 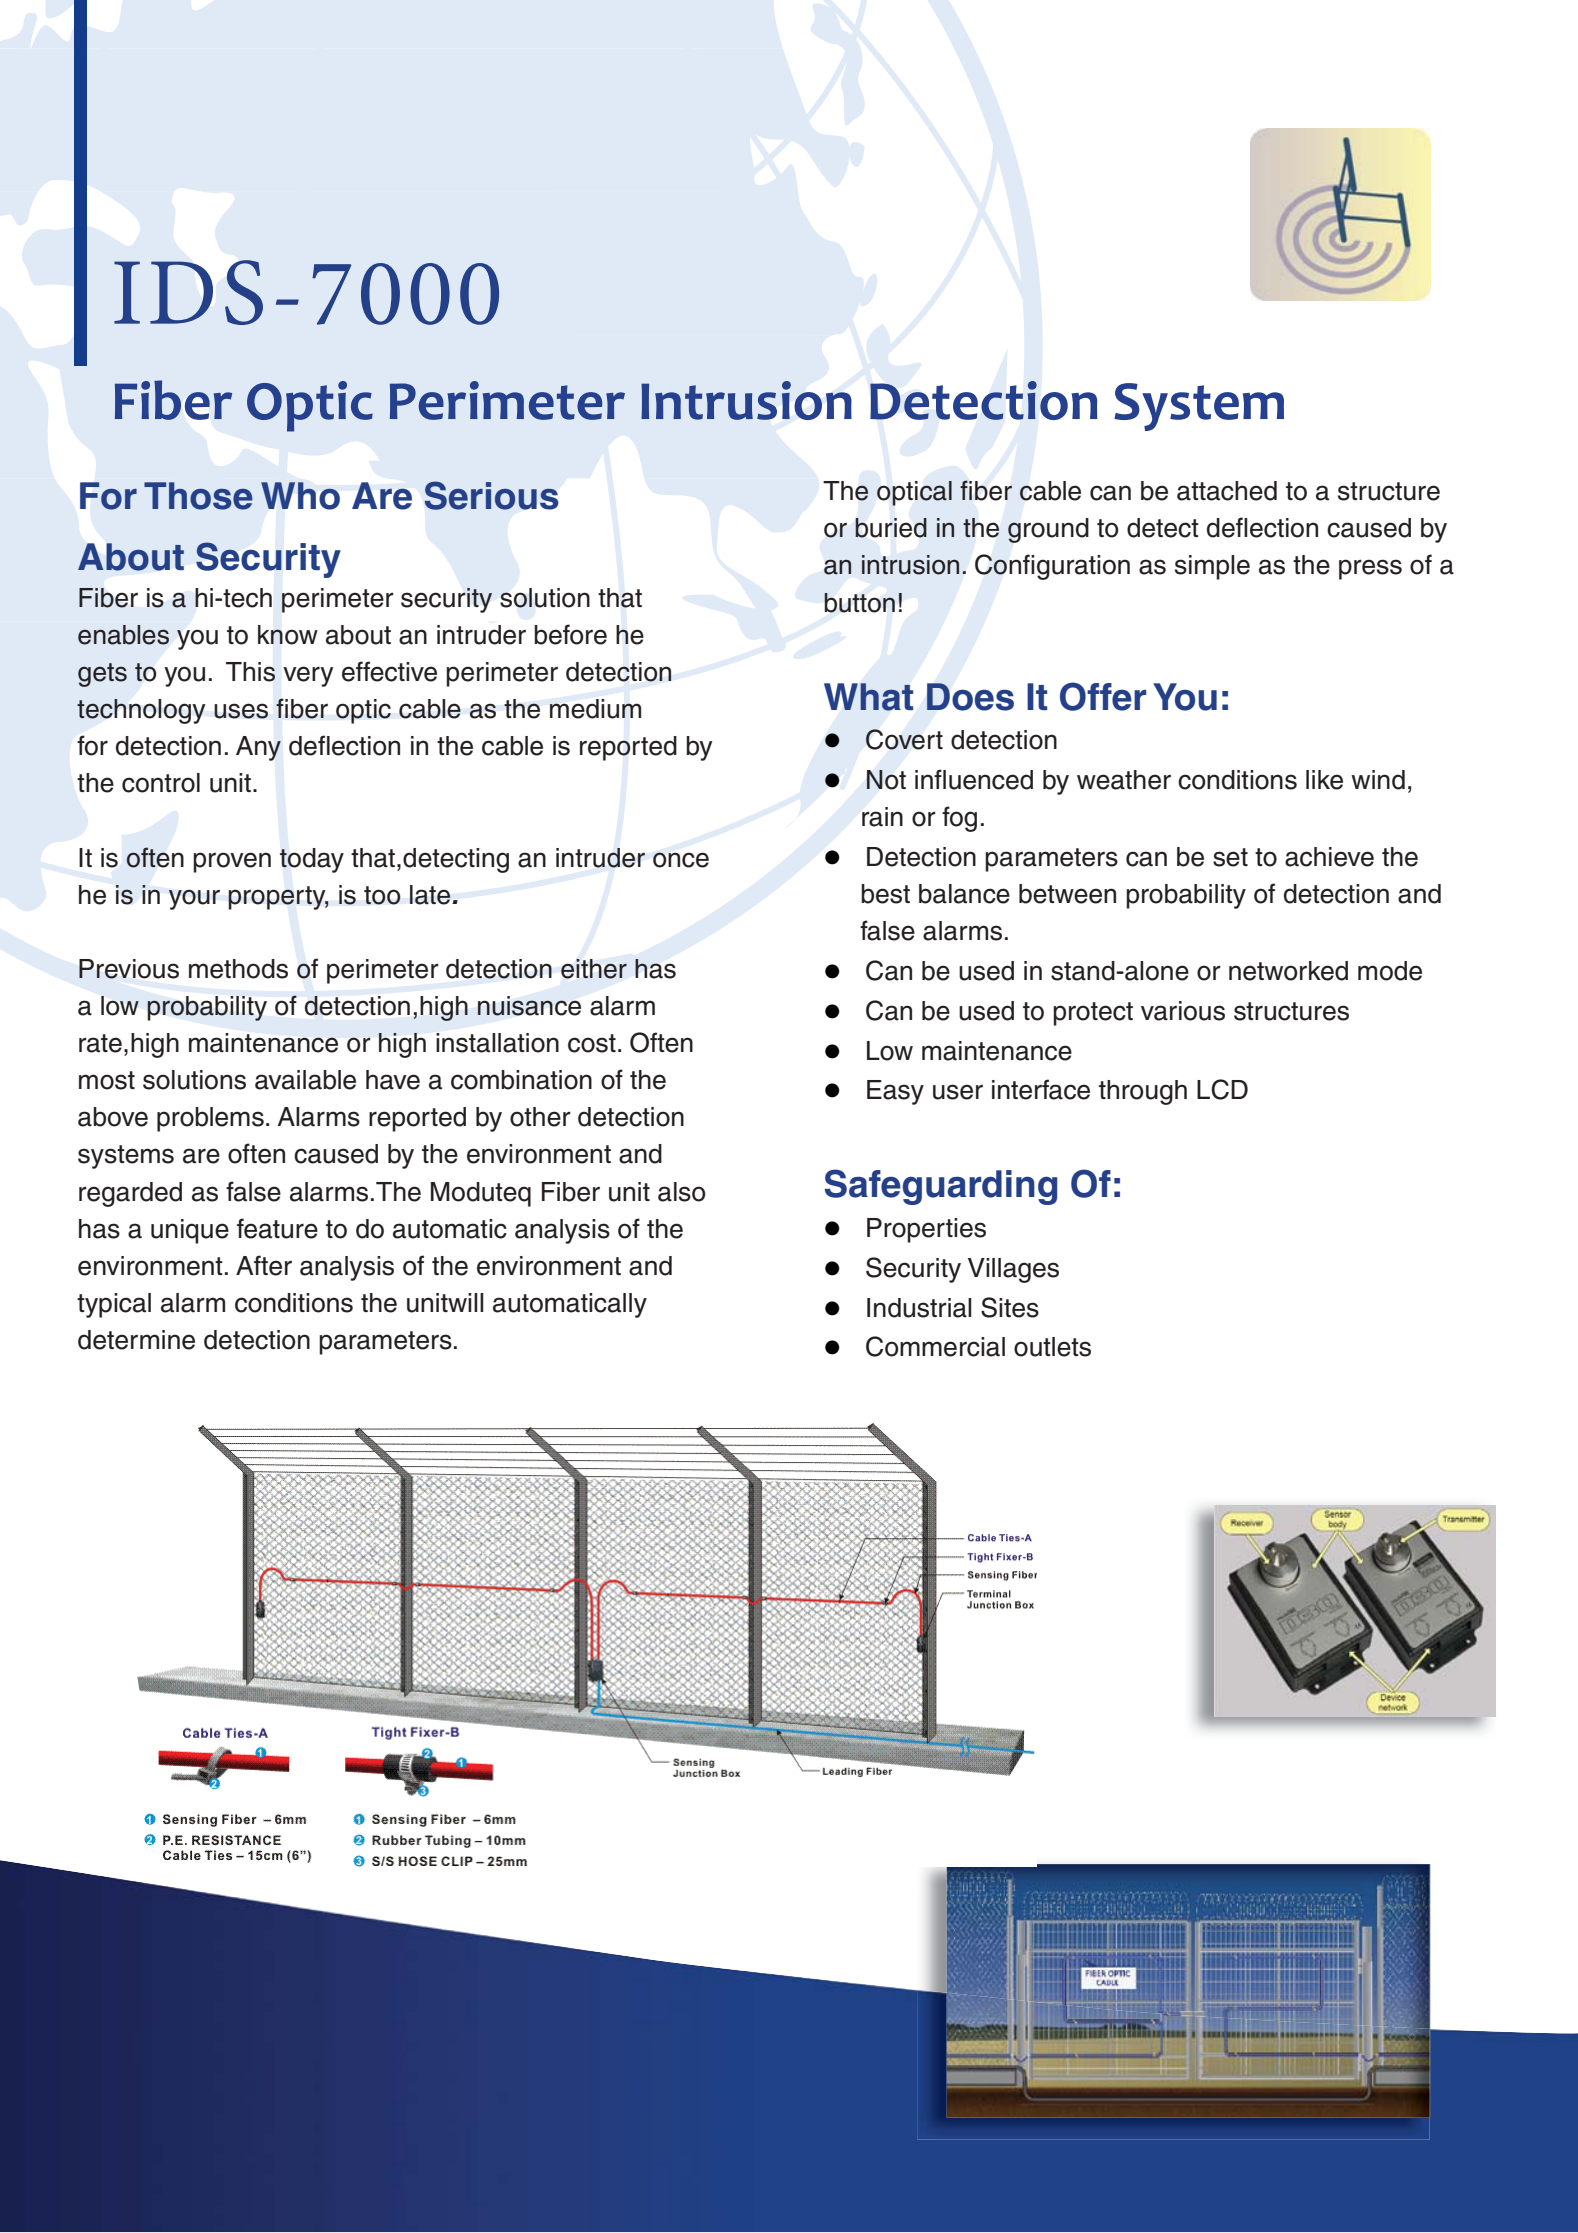 What do you see at coordinates (592, 1043) in the screenshot?
I see `cost` at bounding box center [592, 1043].
